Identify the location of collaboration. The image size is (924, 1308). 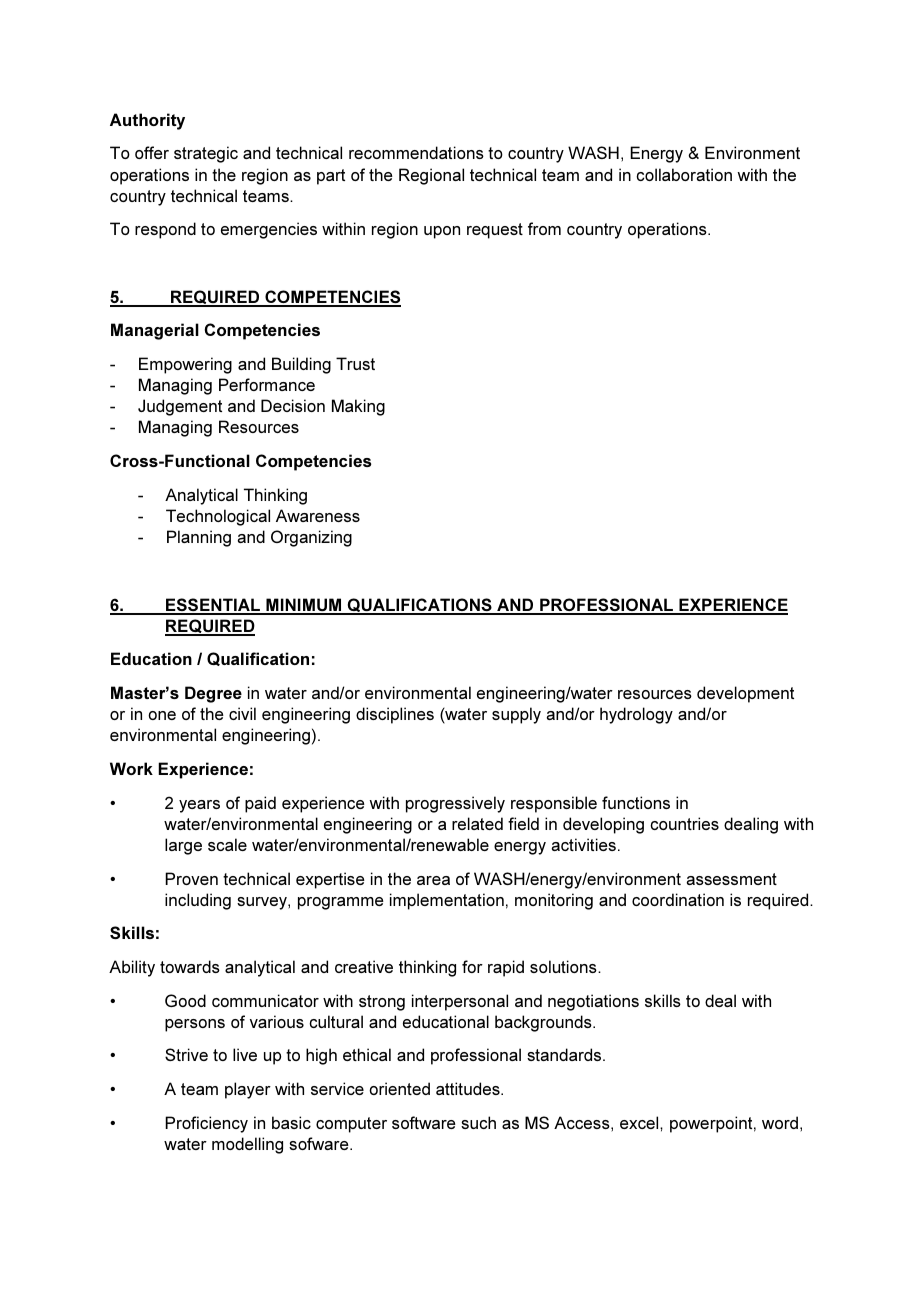
(684, 174).
